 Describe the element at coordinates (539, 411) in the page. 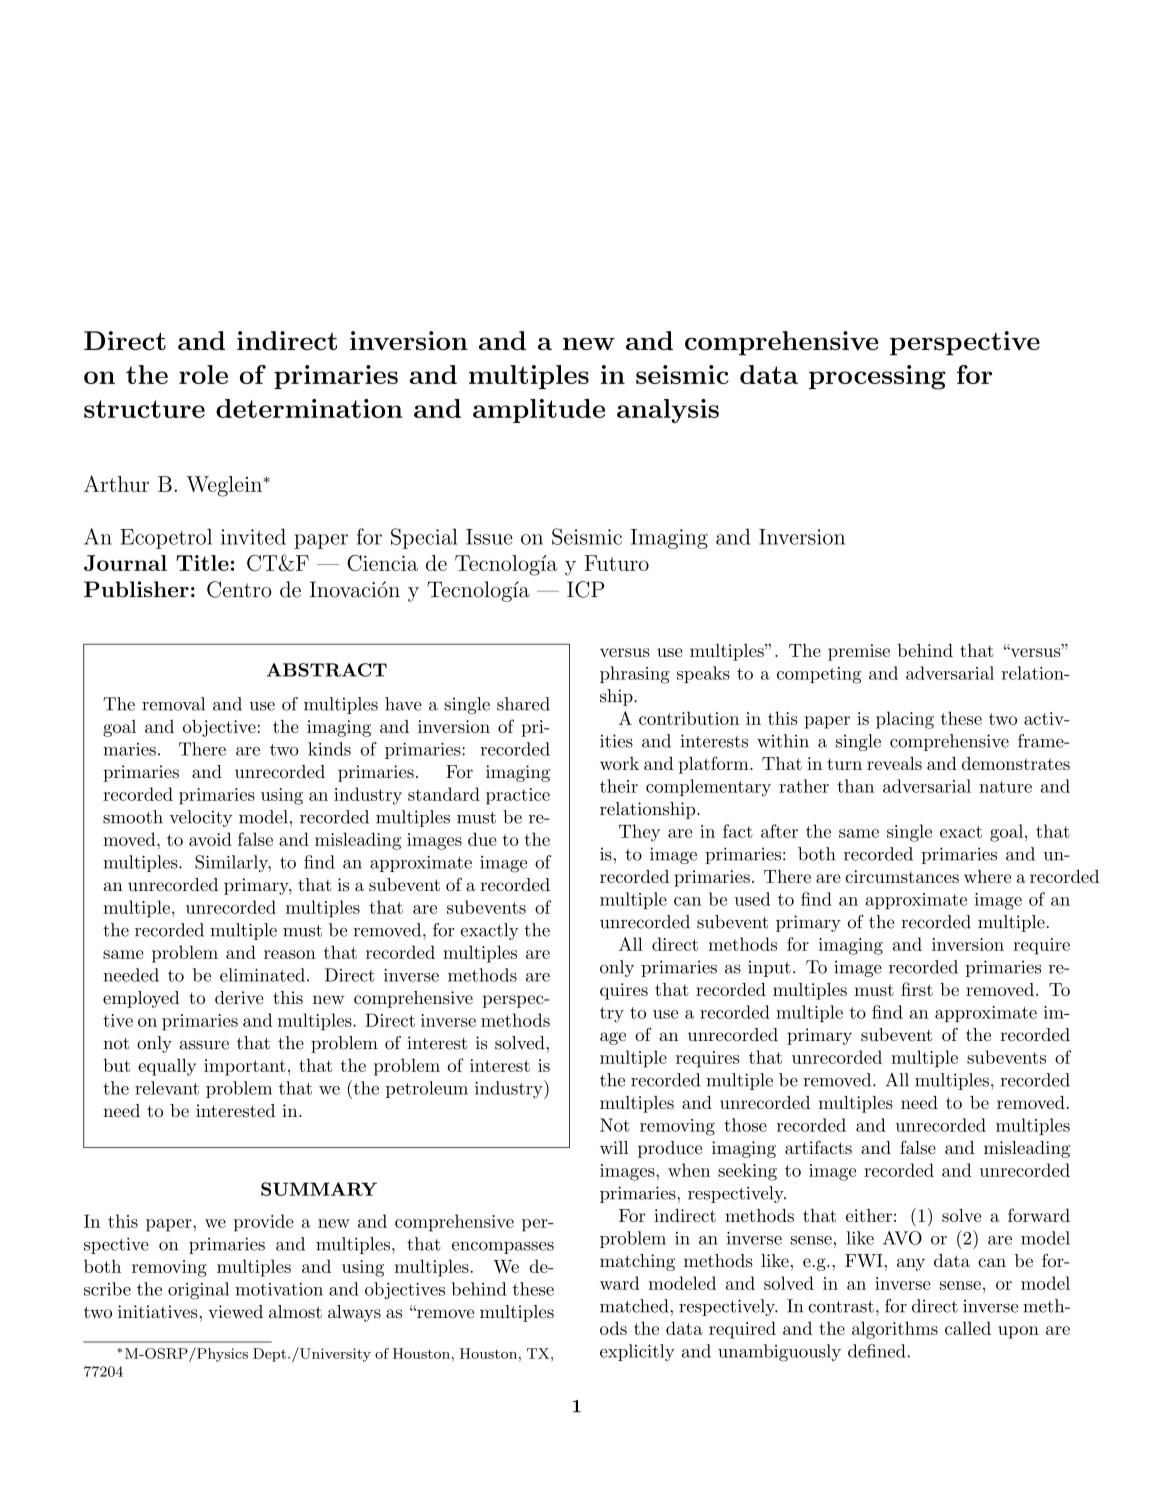

I see `amplitude` at that location.
